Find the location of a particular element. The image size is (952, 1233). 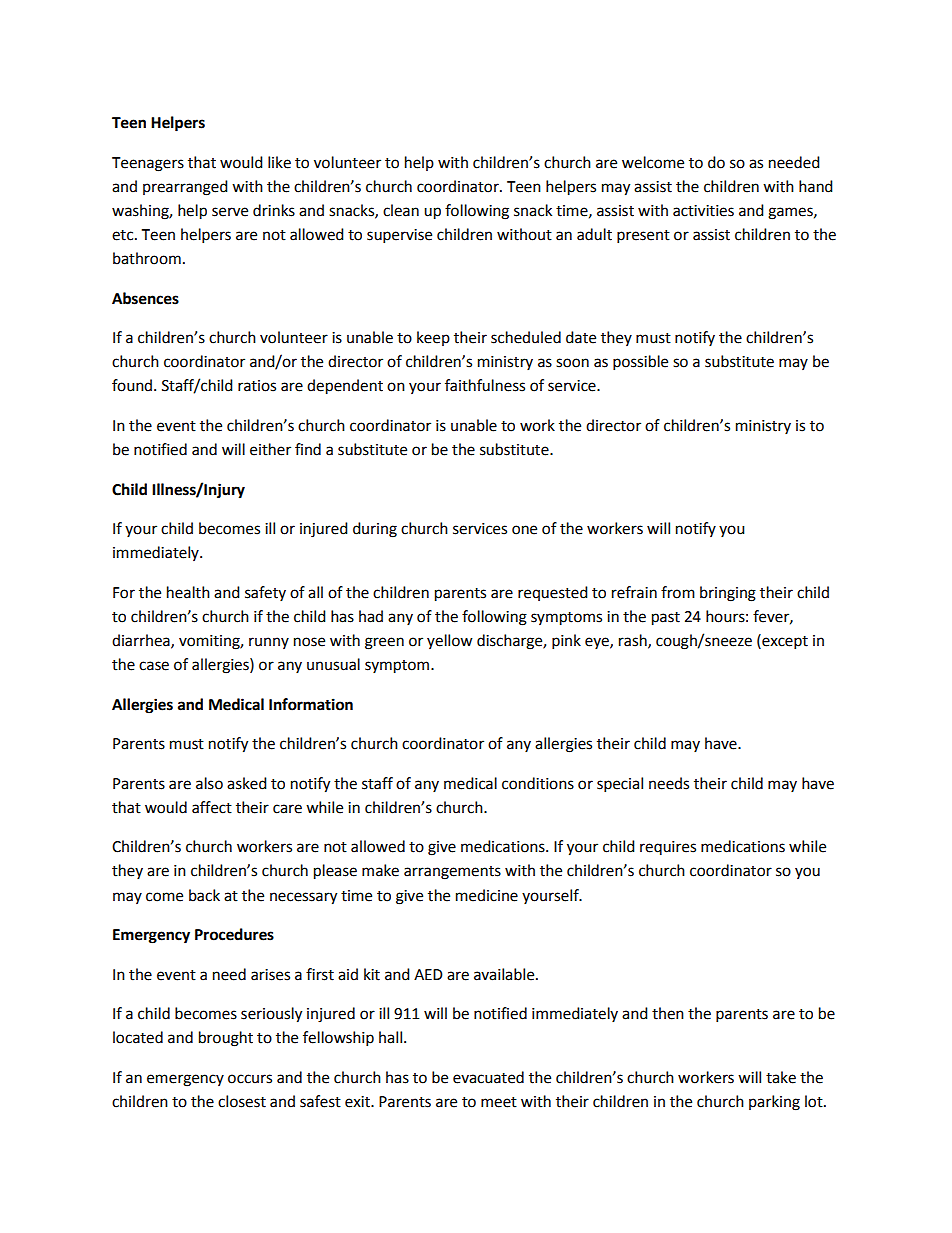

bringing is located at coordinates (728, 594).
